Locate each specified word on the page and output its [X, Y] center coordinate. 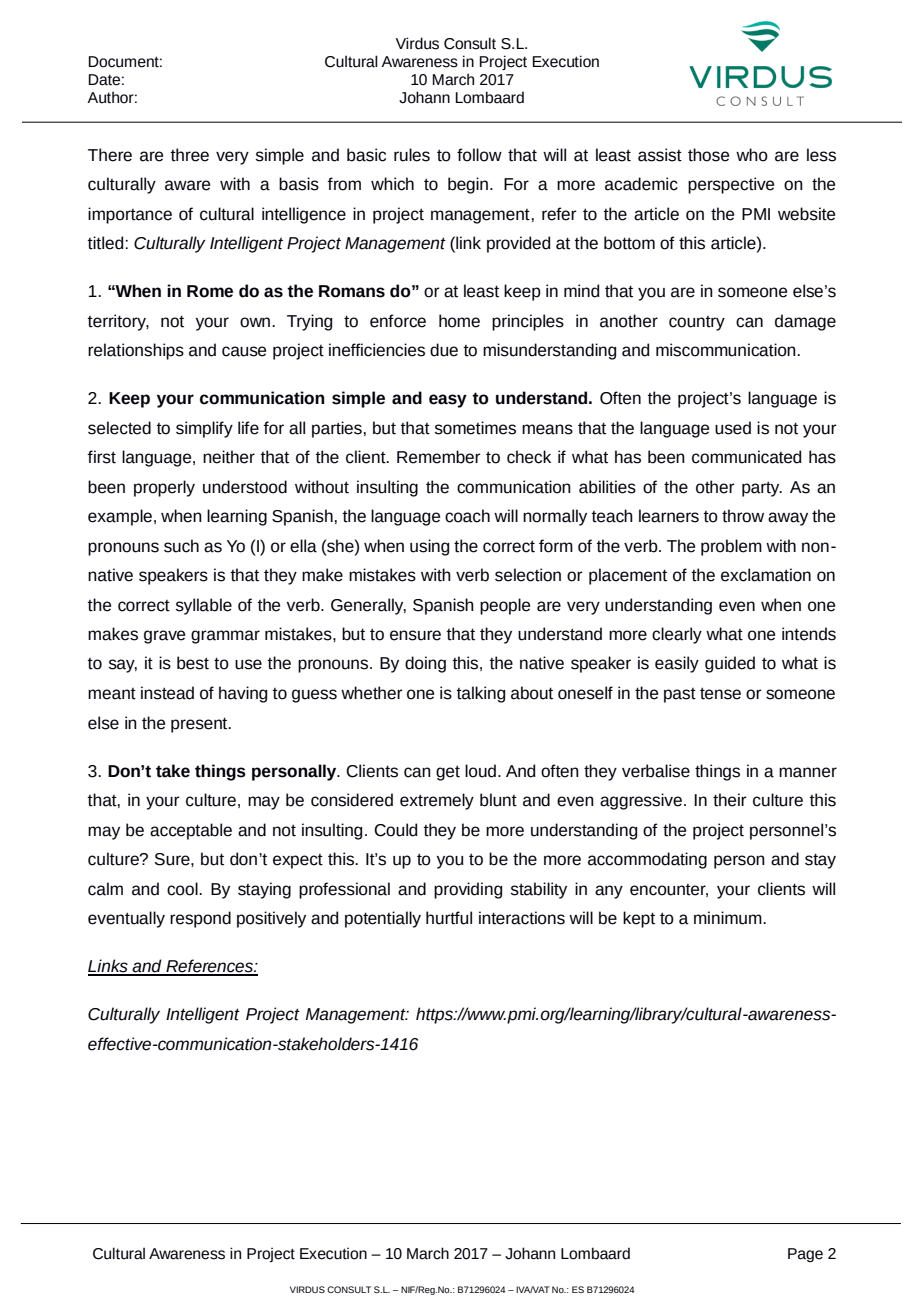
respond [200, 919]
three [190, 155]
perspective [731, 185]
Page [805, 1255]
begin [469, 185]
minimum [729, 918]
